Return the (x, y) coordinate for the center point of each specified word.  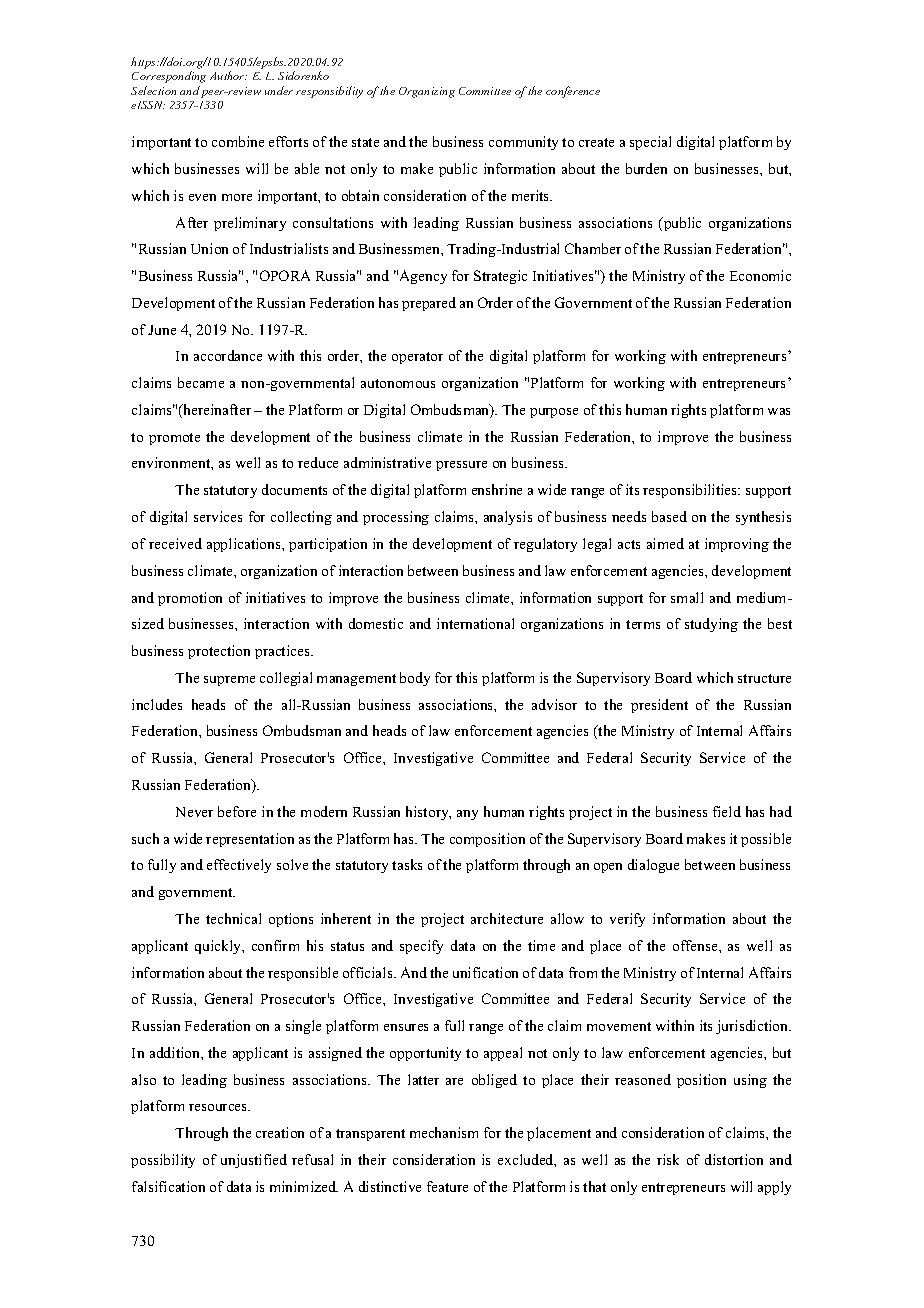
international (475, 623)
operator (417, 358)
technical (233, 918)
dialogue (653, 866)
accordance (228, 355)
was (779, 411)
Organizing (427, 92)
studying (711, 625)
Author (228, 75)
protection (219, 652)
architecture (507, 918)
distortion (734, 1159)
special (650, 143)
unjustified (254, 1161)
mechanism (444, 1132)
